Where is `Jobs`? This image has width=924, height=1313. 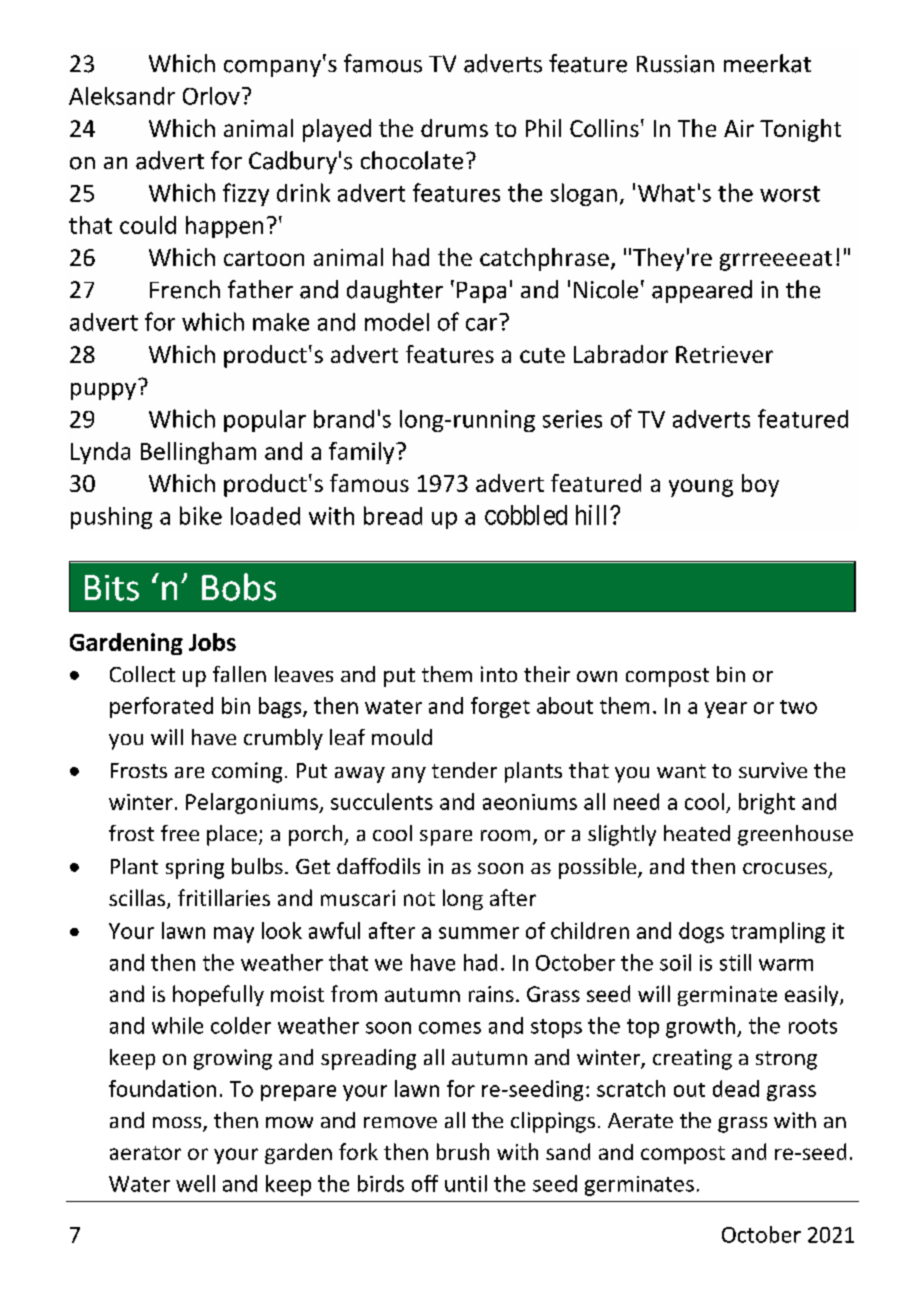
Jobs is located at coordinates (212, 642).
